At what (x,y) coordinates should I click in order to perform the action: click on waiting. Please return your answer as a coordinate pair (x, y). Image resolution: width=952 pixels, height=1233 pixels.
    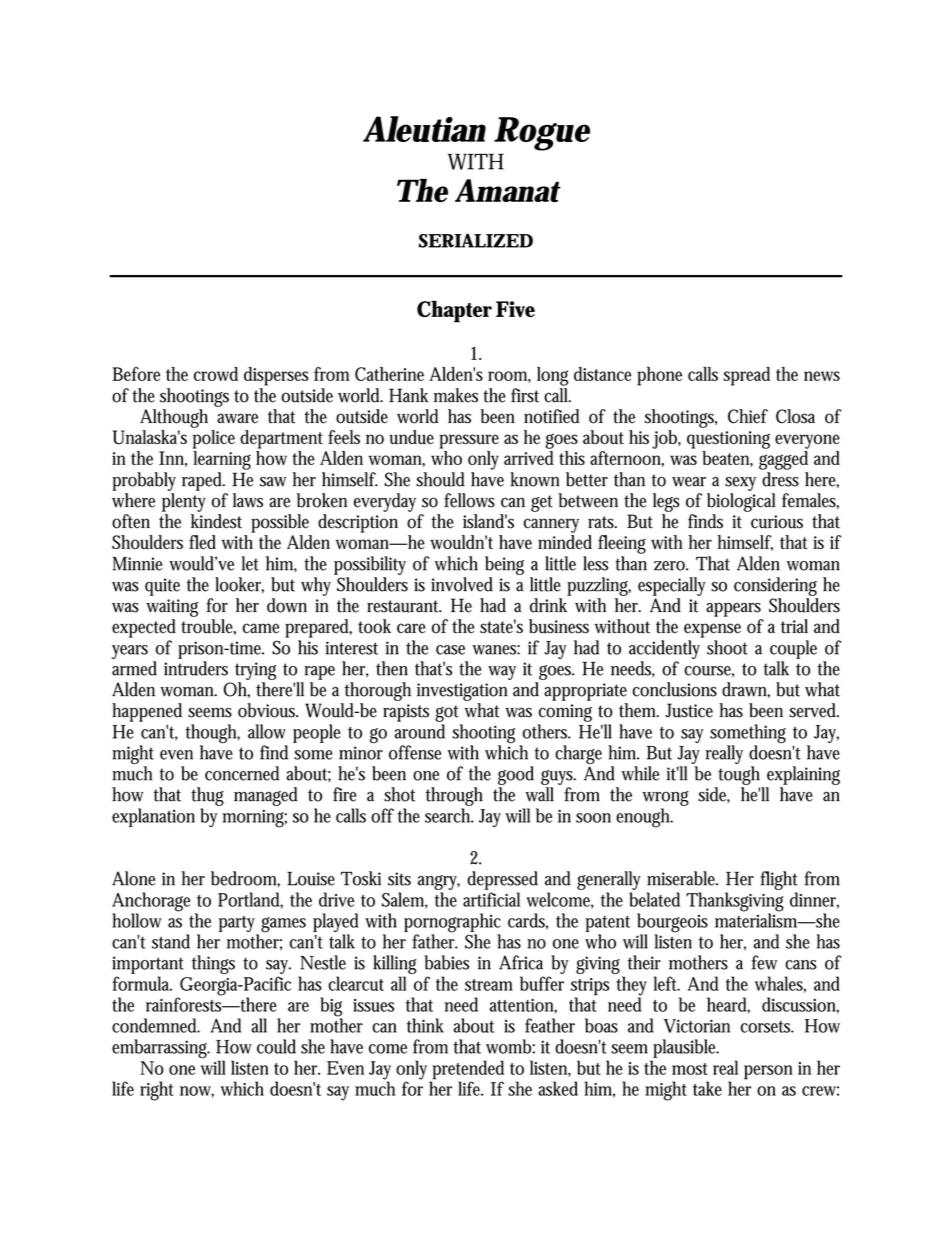
    Looking at the image, I should click on (172, 608).
